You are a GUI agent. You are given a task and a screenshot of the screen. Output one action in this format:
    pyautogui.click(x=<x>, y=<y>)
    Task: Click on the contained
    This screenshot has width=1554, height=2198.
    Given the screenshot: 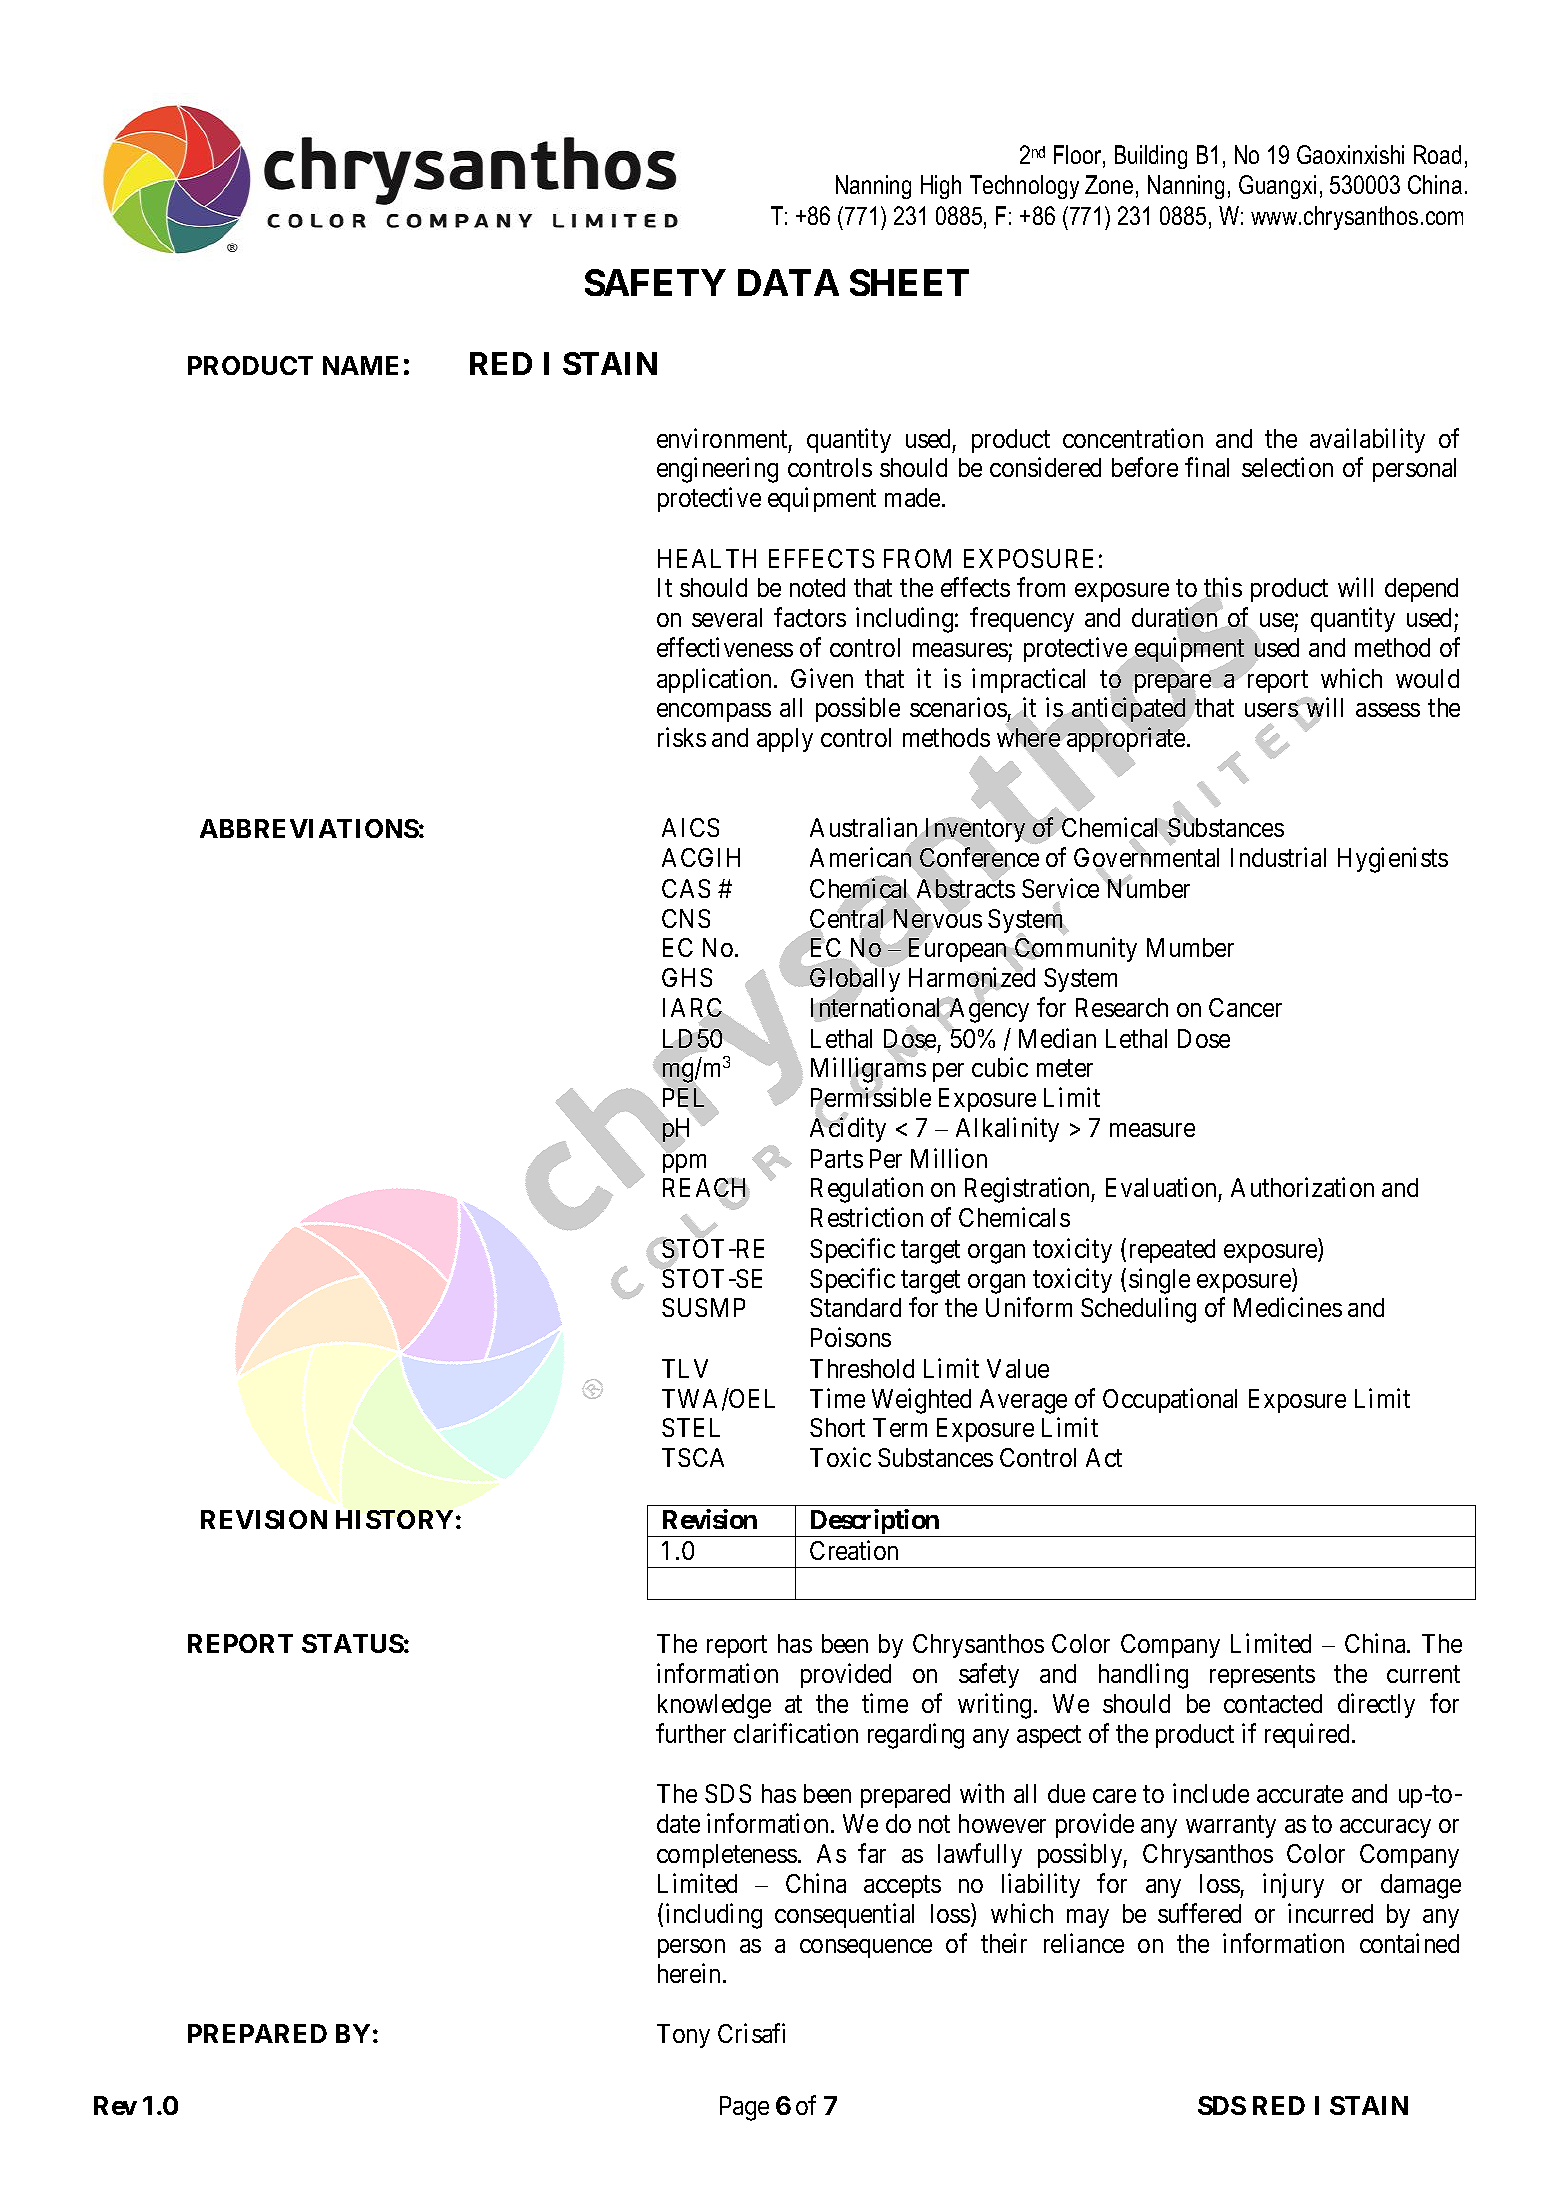 What is the action you would take?
    pyautogui.click(x=1409, y=1943)
